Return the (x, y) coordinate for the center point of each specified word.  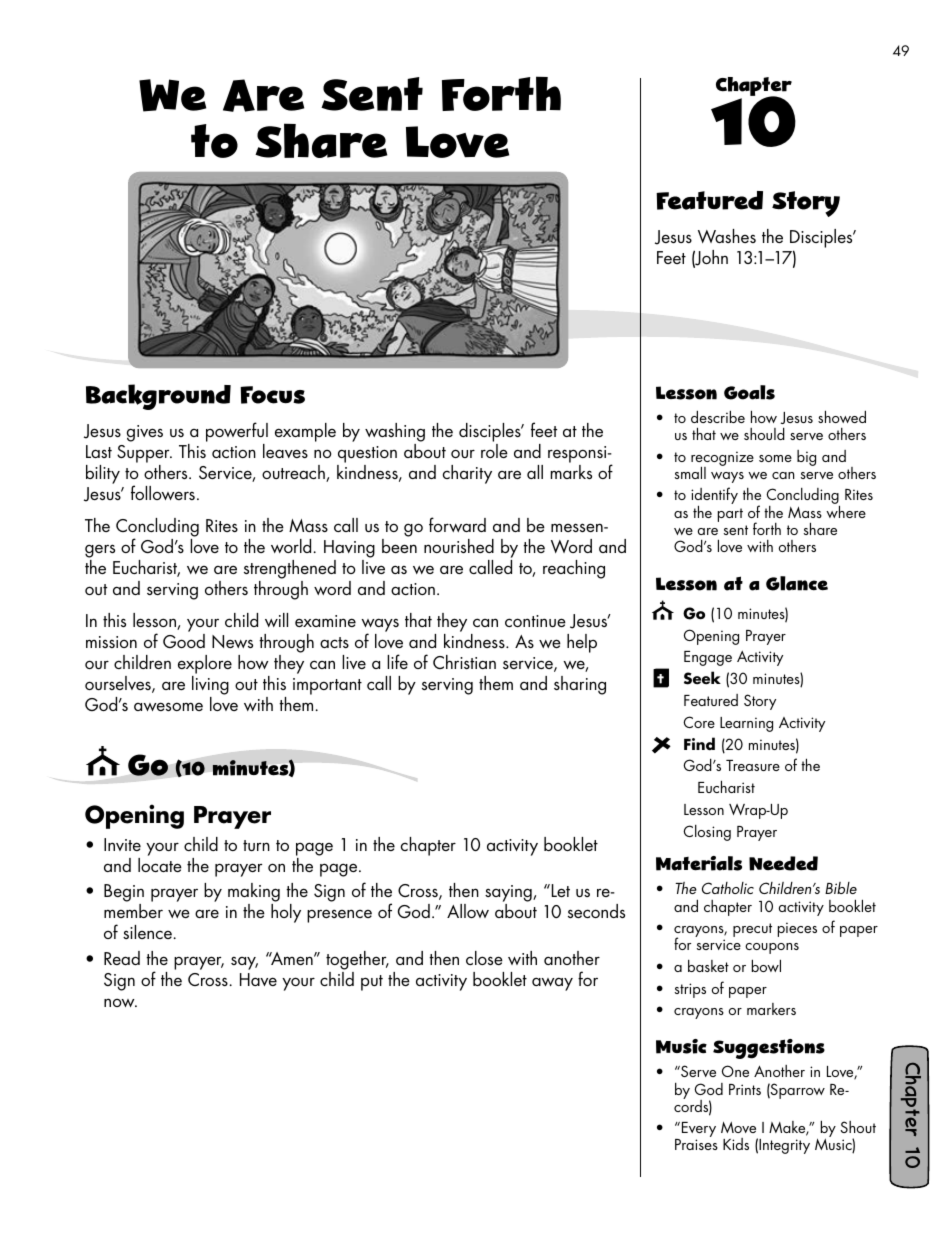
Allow (468, 911)
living (210, 687)
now (120, 1002)
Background (158, 397)
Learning (746, 724)
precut (752, 930)
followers (163, 492)
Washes (727, 236)
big (806, 458)
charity (467, 474)
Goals (749, 392)
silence (149, 932)
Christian (464, 662)
